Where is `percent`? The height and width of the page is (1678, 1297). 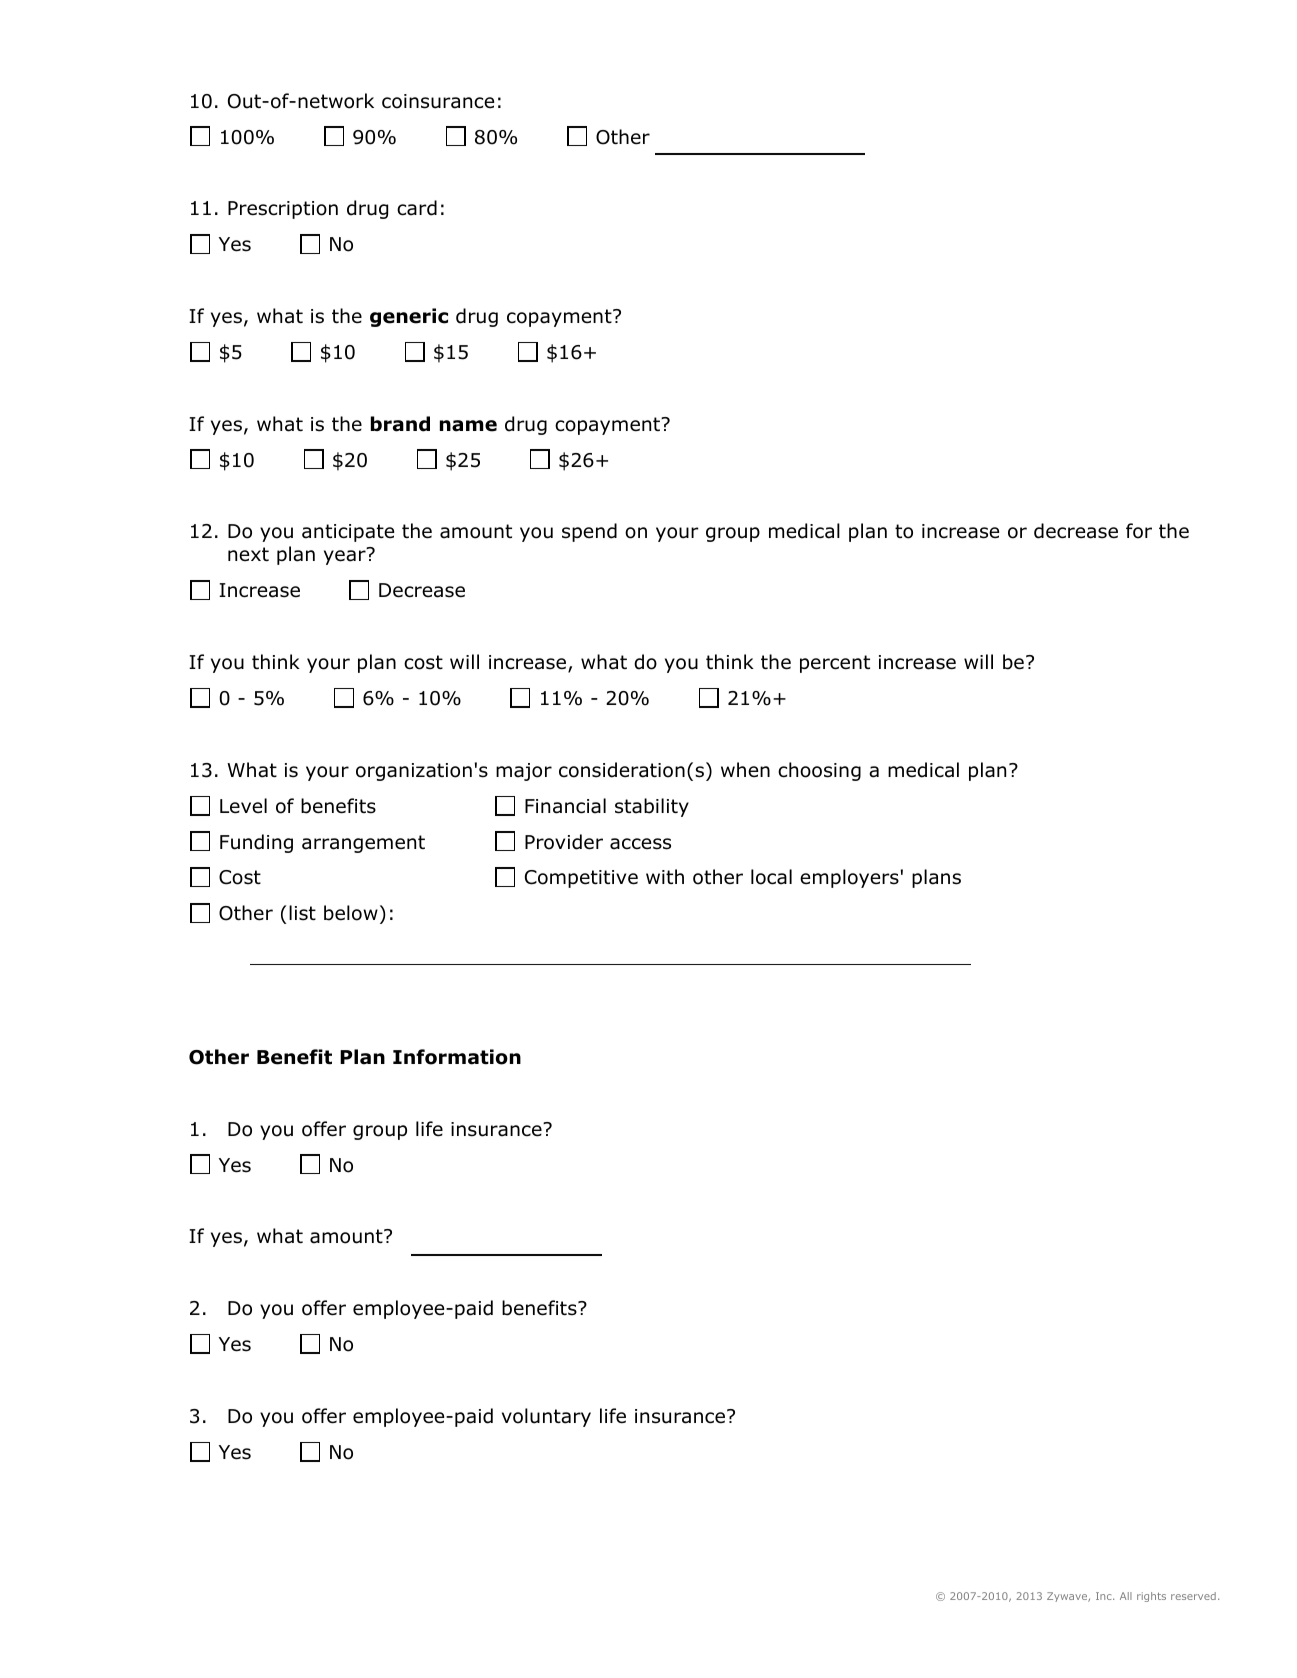 percent is located at coordinates (835, 664).
